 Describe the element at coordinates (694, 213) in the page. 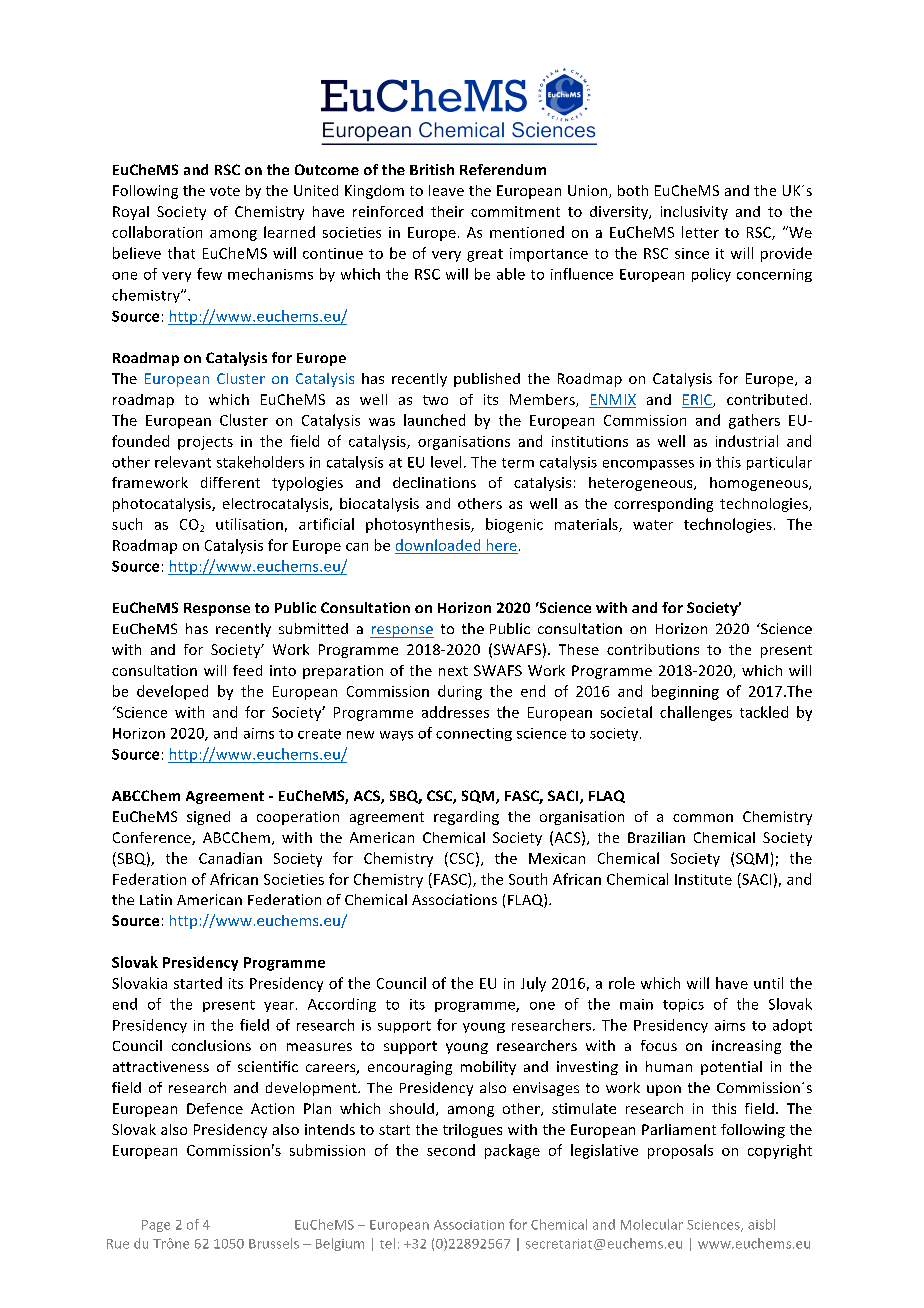

I see `inclusivity` at that location.
